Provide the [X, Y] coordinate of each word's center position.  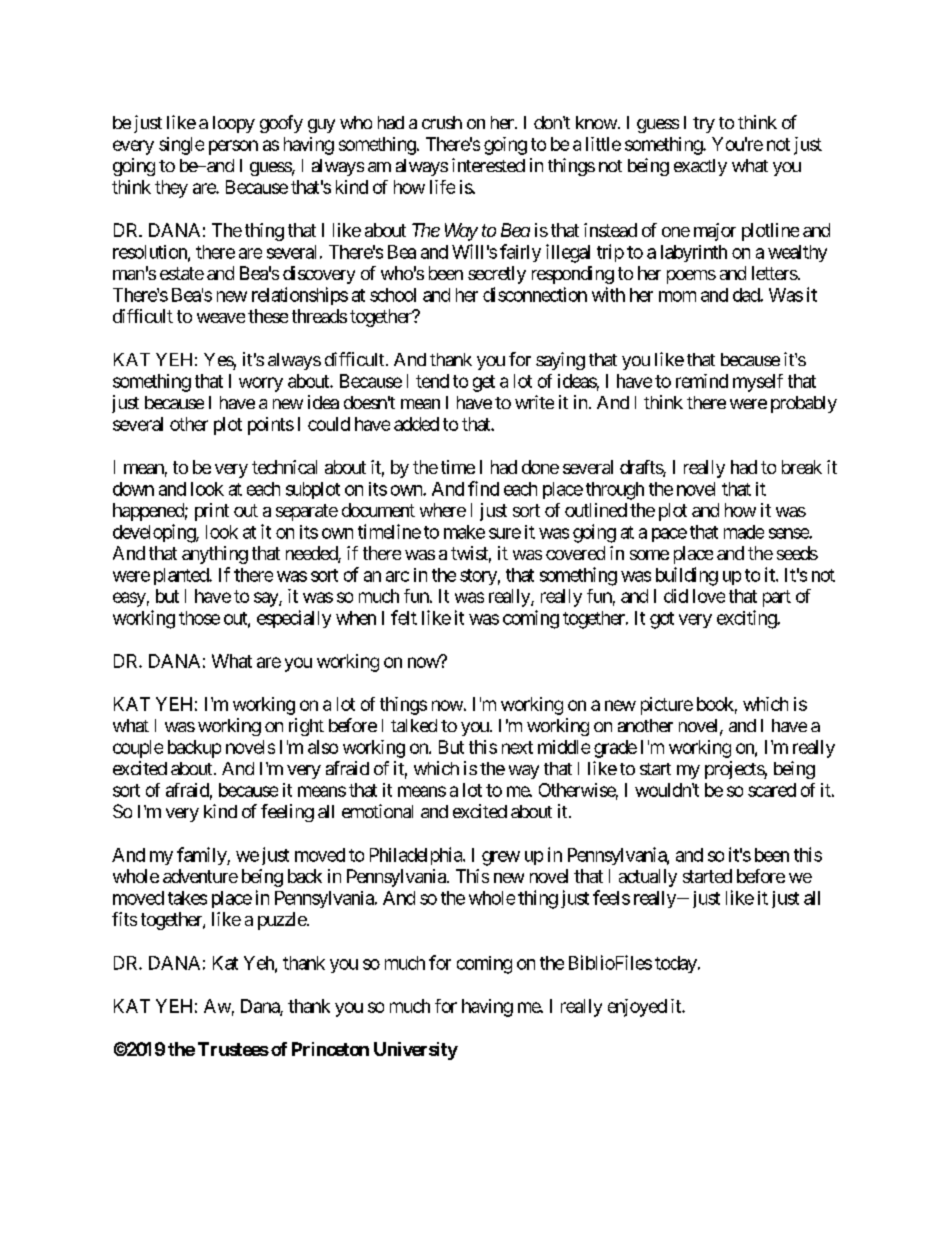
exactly [700, 167]
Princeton [330, 1049]
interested [488, 165]
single [181, 146]
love [709, 596]
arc [397, 576]
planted [182, 576]
